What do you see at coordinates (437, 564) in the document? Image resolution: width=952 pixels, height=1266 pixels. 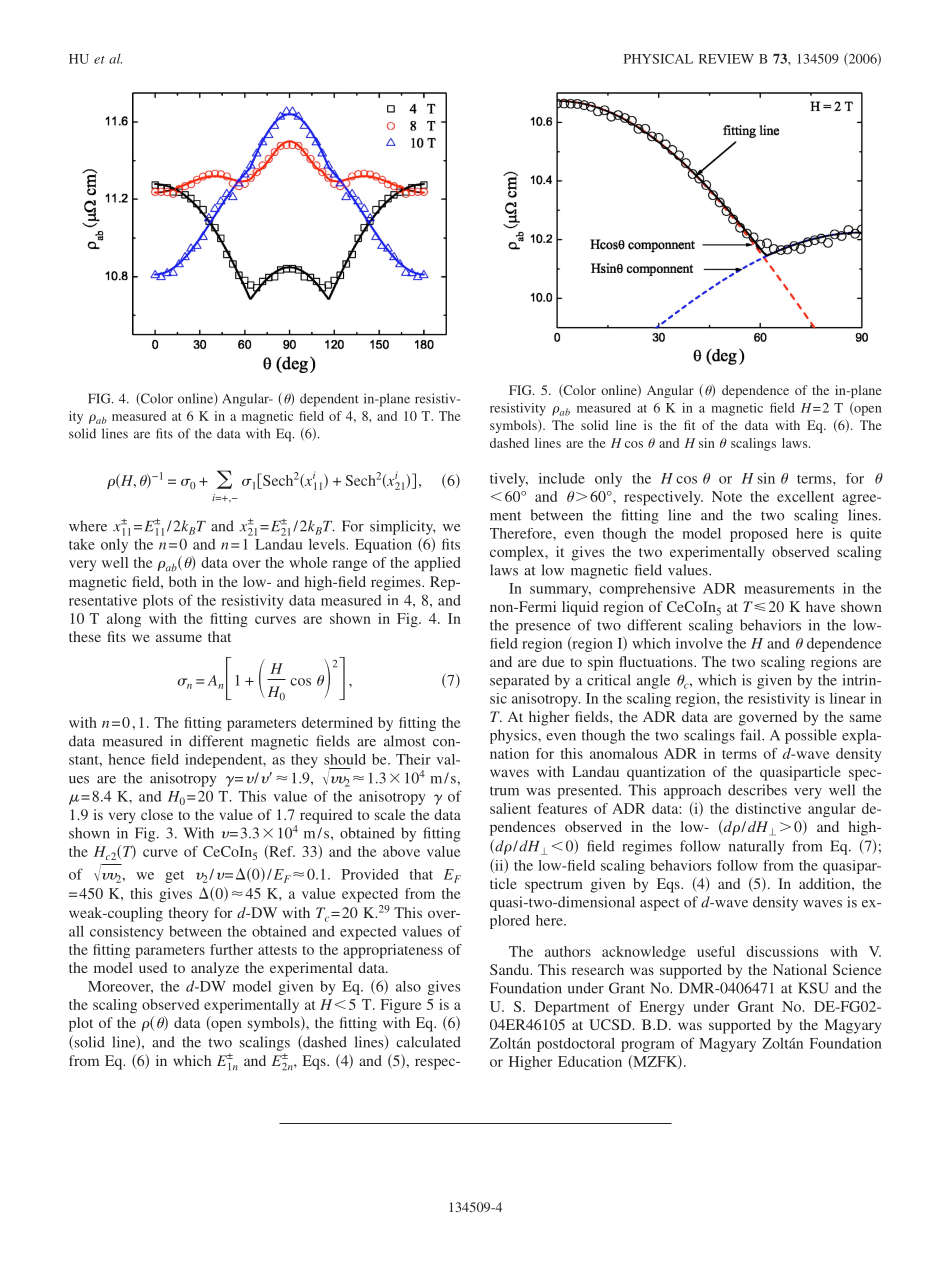 I see `applied` at bounding box center [437, 564].
